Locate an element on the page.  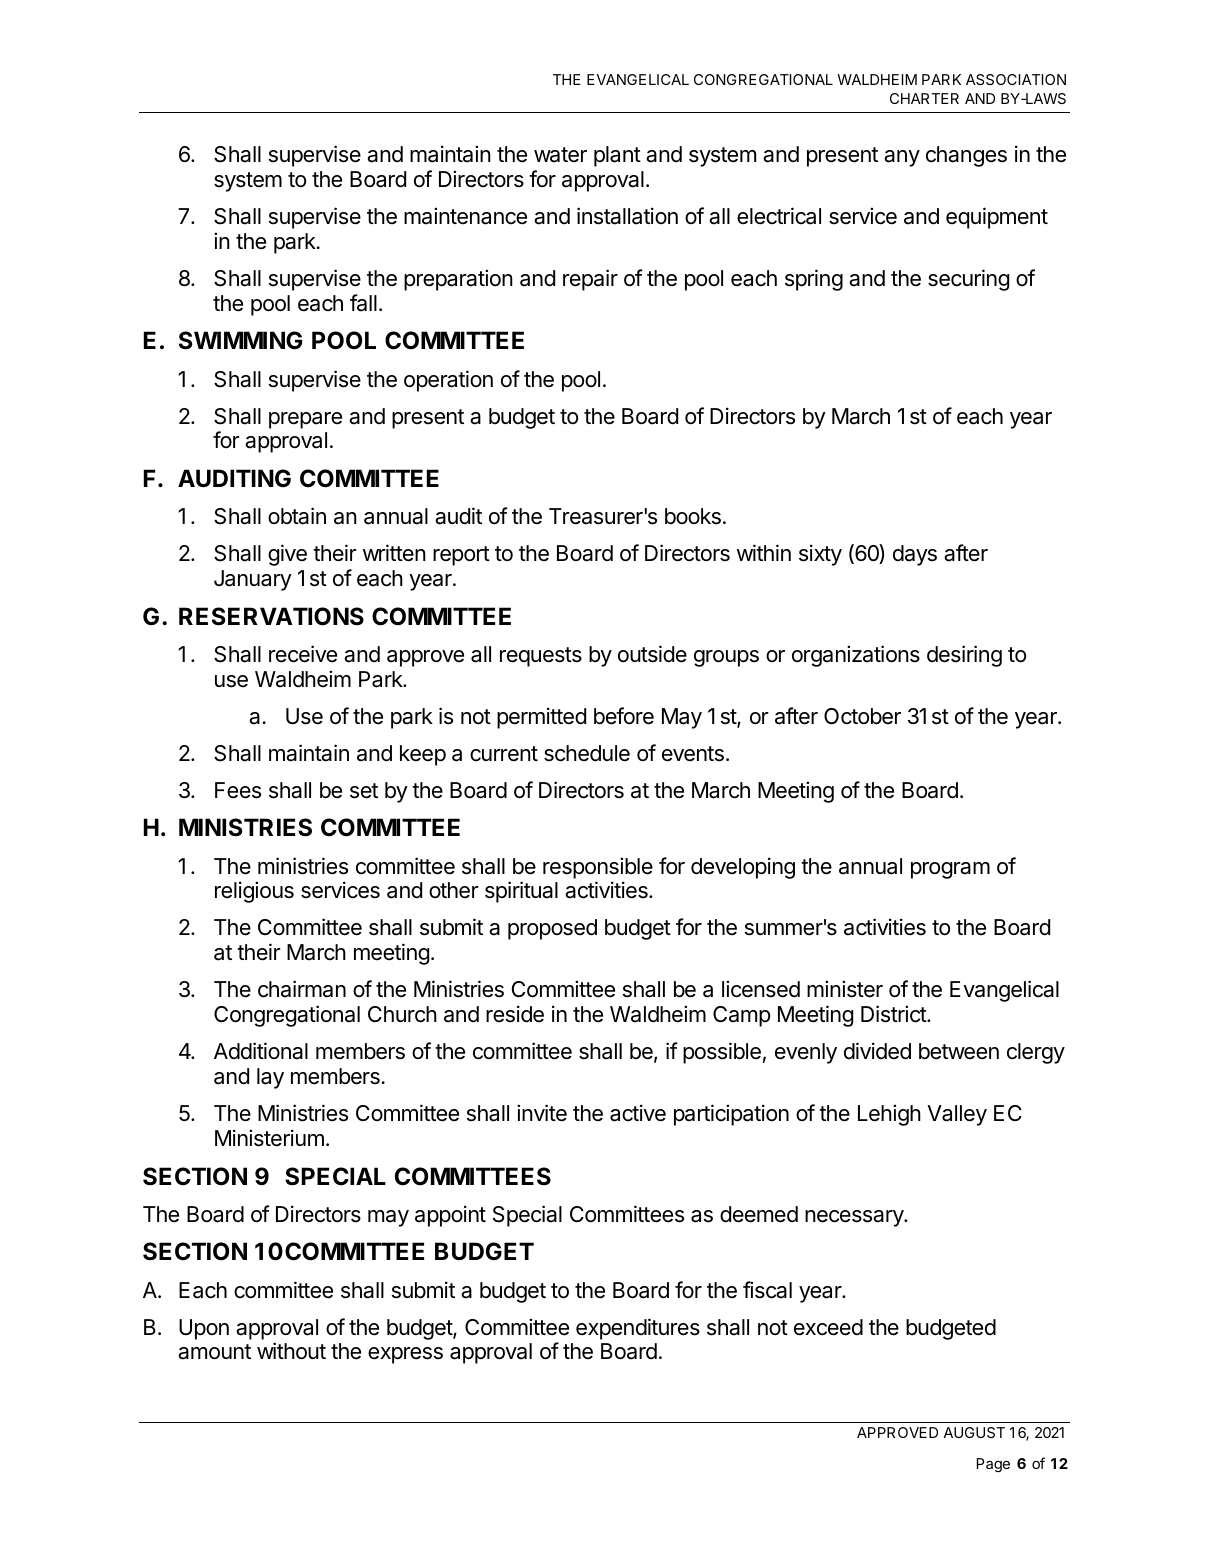
give is located at coordinates (287, 555).
